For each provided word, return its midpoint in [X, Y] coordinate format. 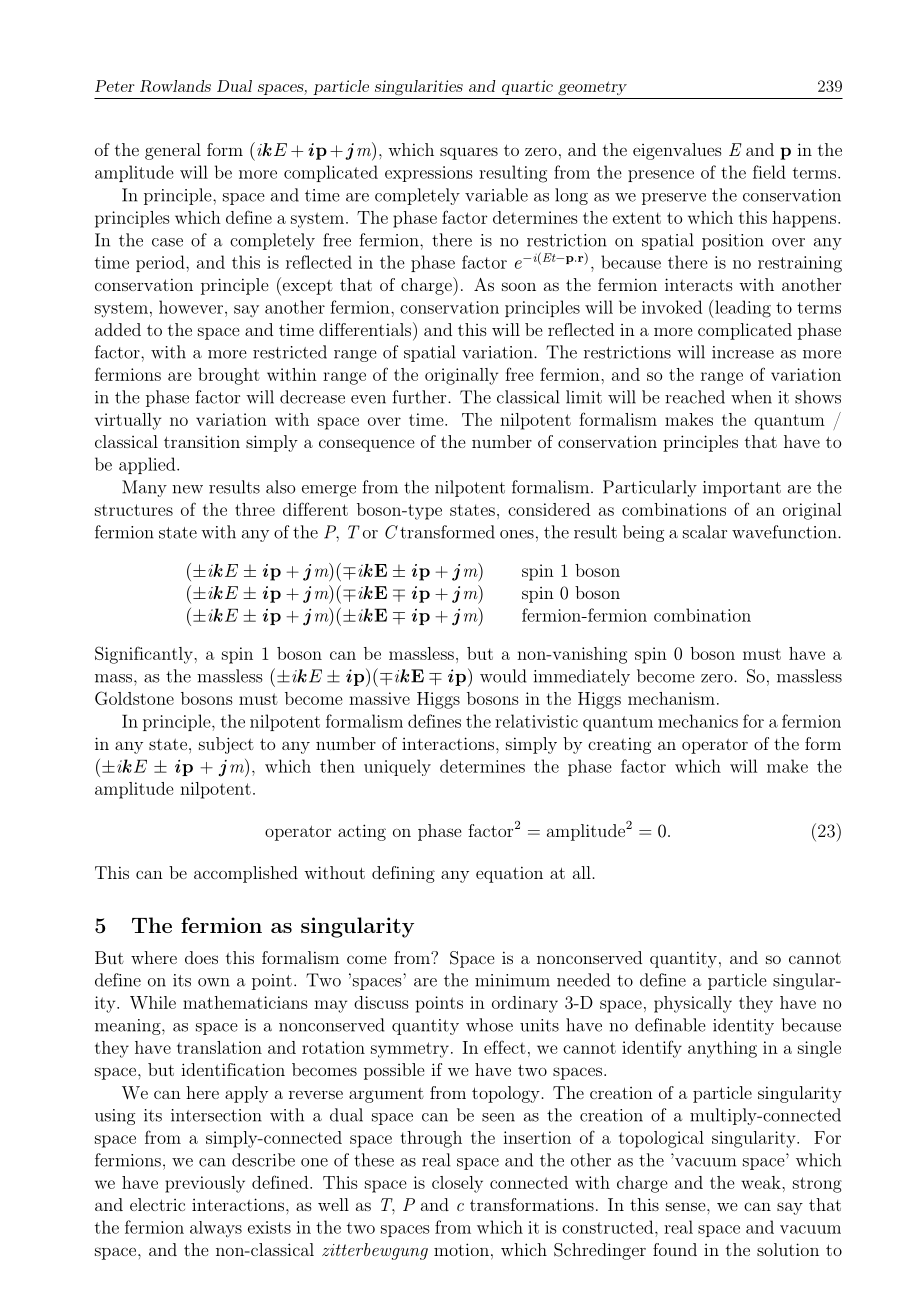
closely [457, 1184]
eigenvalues [677, 151]
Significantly [145, 655]
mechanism [671, 698]
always [216, 1229]
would [503, 676]
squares [469, 153]
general [173, 151]
